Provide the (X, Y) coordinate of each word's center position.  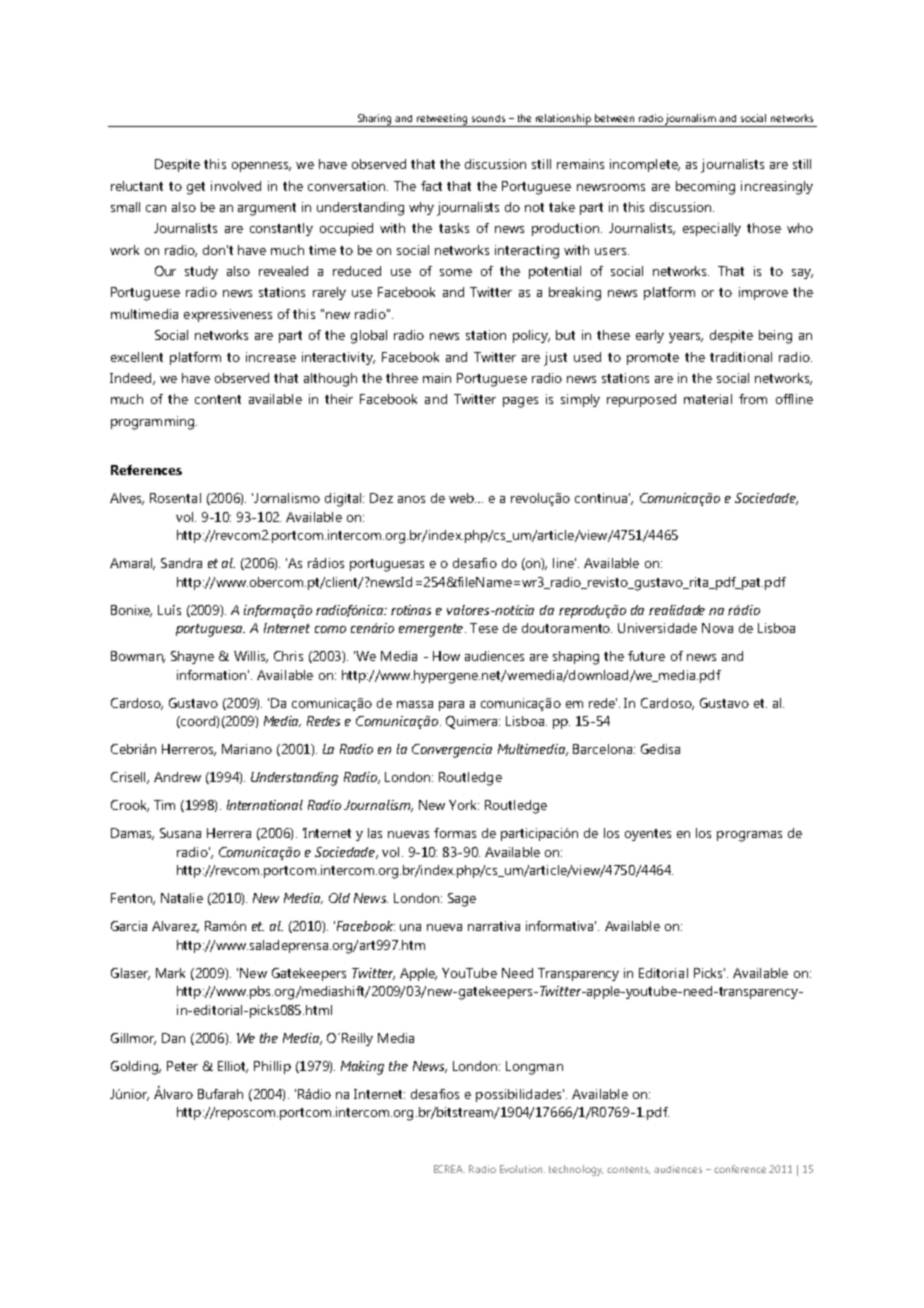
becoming (705, 188)
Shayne (192, 657)
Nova (717, 628)
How (446, 656)
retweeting (443, 120)
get (196, 188)
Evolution (522, 1169)
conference (740, 1169)
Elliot (233, 1067)
